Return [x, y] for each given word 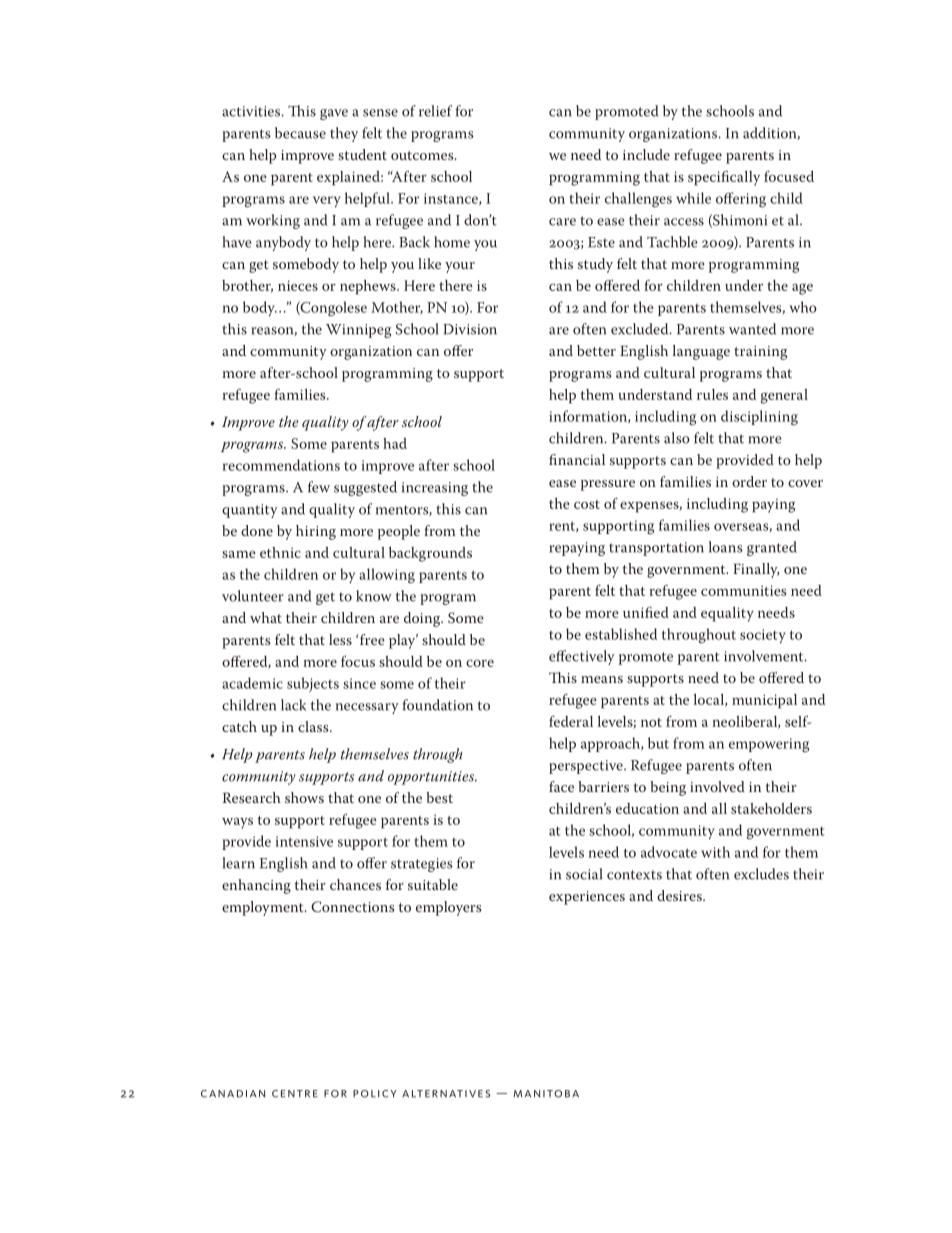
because [300, 133]
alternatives [446, 1094]
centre [295, 1094]
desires [680, 895]
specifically [724, 178]
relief [435, 111]
